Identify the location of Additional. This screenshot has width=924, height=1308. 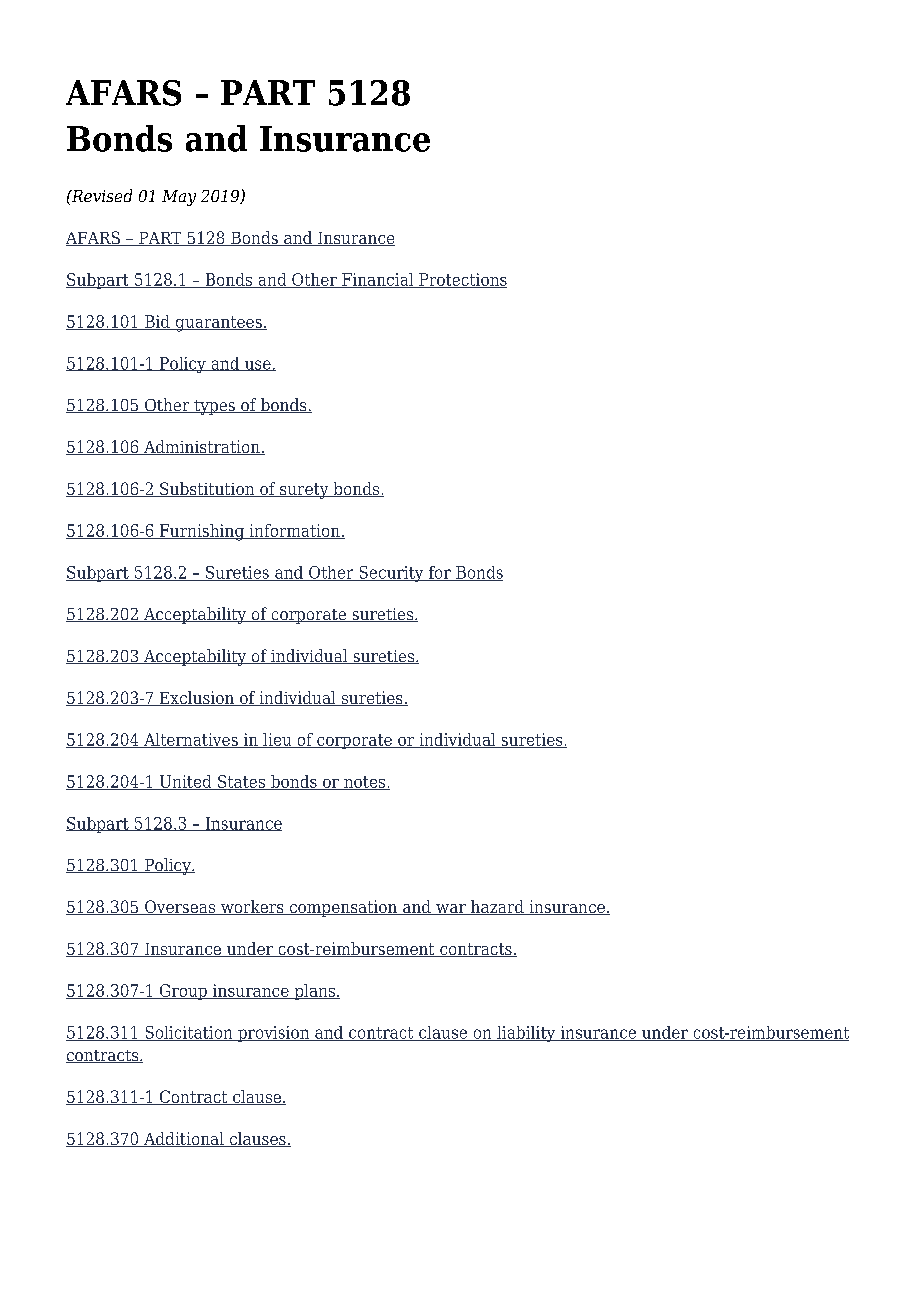
(184, 1139).
